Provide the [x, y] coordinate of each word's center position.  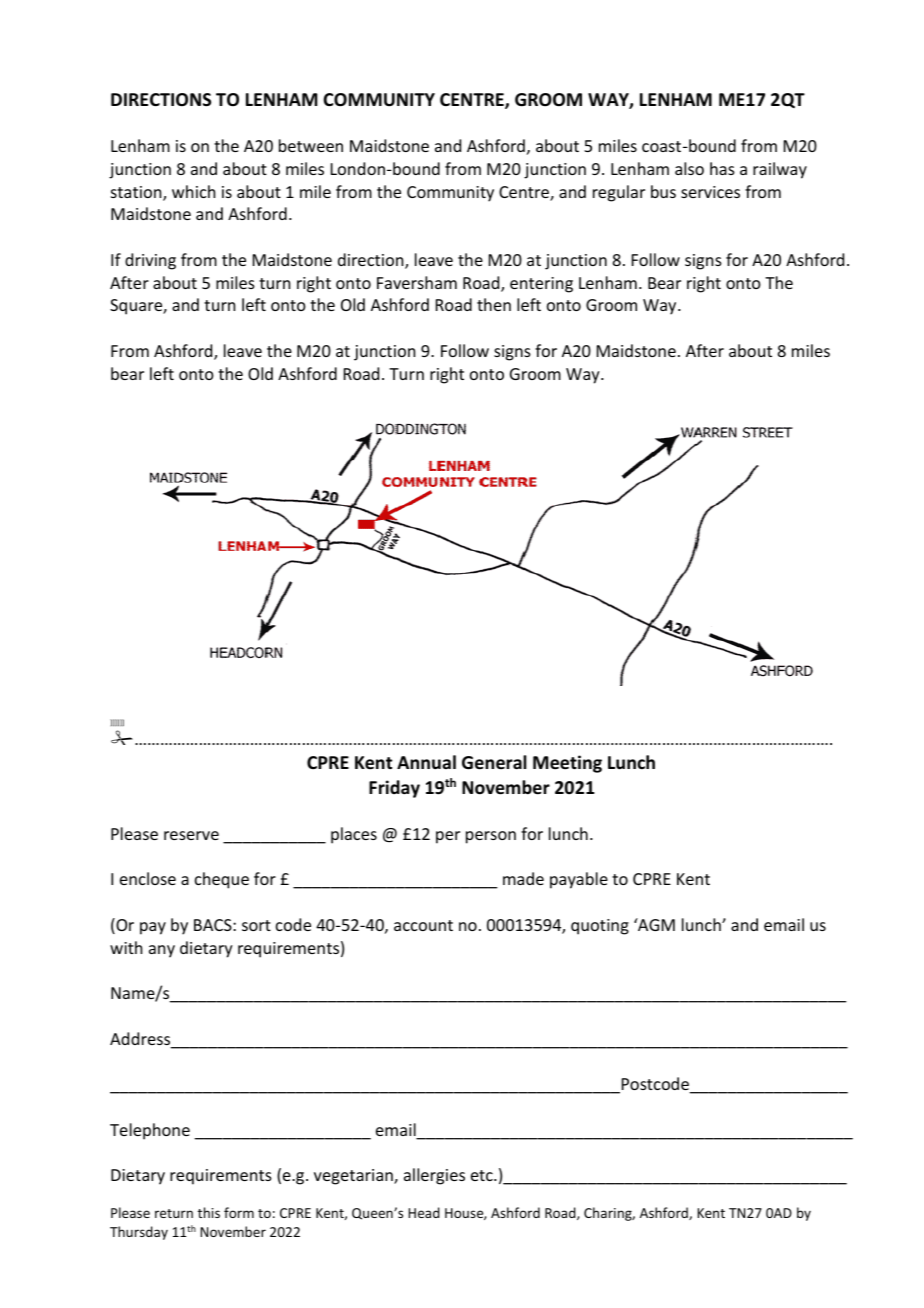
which [193, 191]
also [689, 168]
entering [541, 285]
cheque [222, 880]
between [311, 145]
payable [579, 880]
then [494, 304]
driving [150, 261]
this [209, 1212]
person [491, 837]
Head [424, 1212]
